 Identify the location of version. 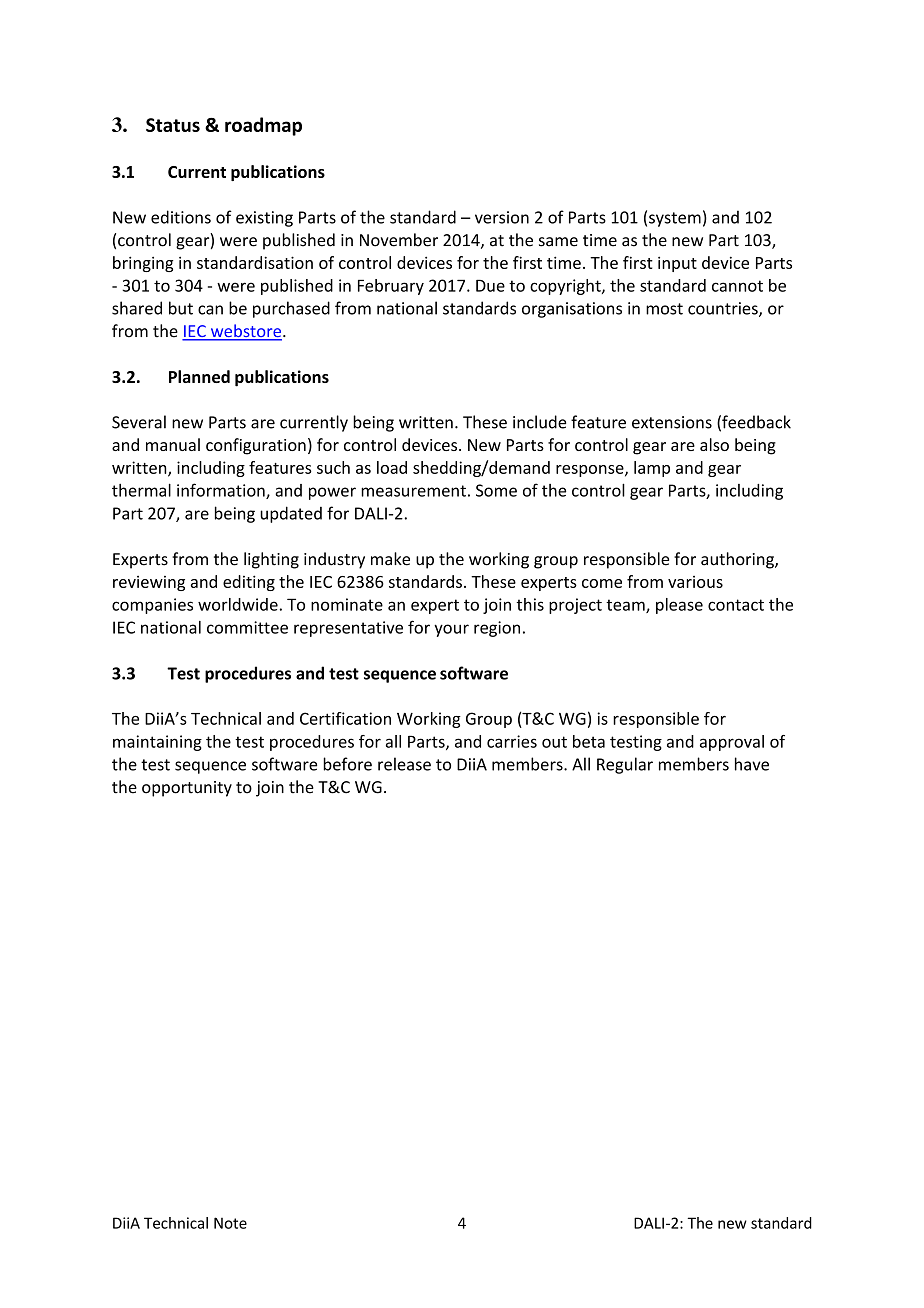
(502, 217).
